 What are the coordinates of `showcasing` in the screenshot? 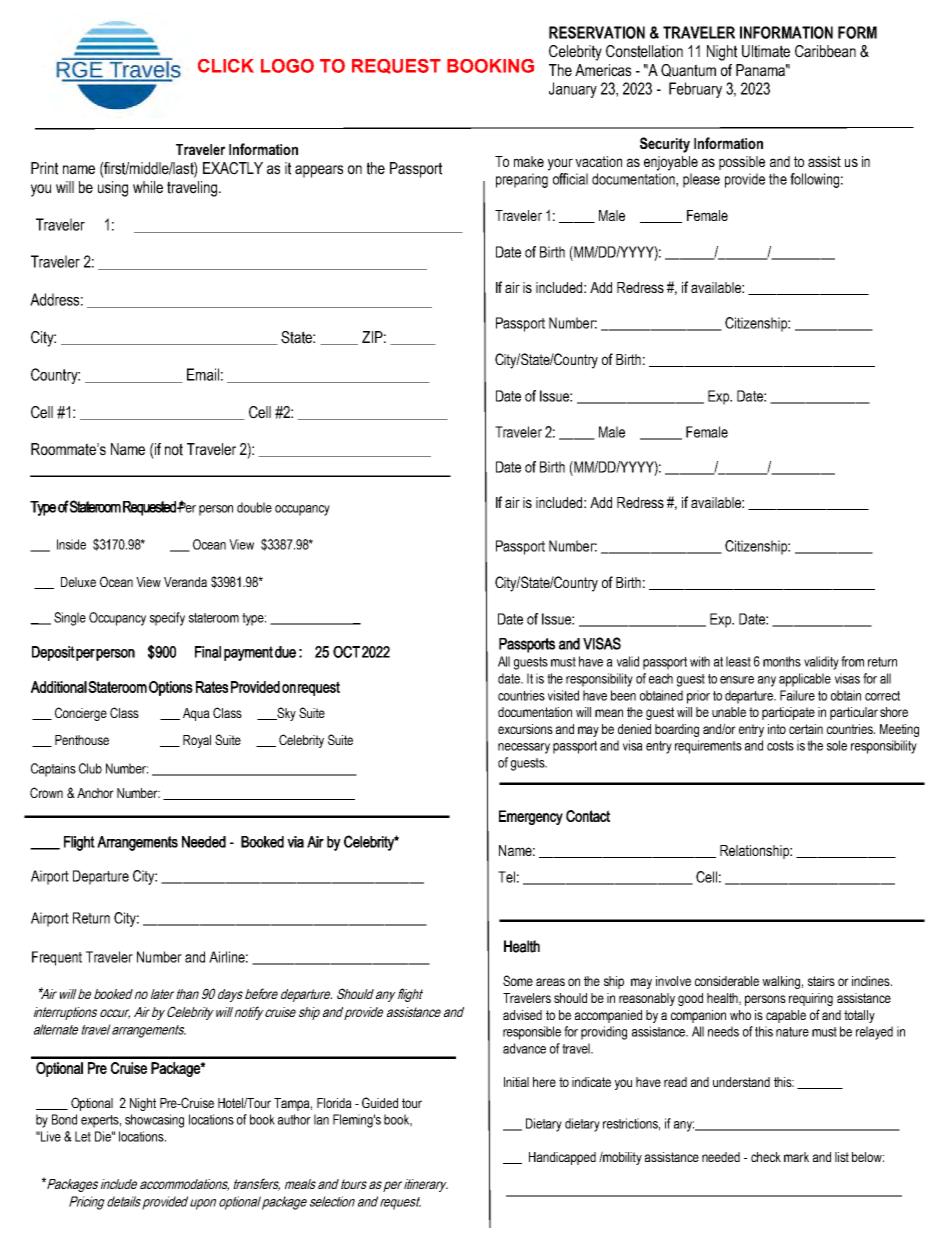 It's located at (154, 1121).
